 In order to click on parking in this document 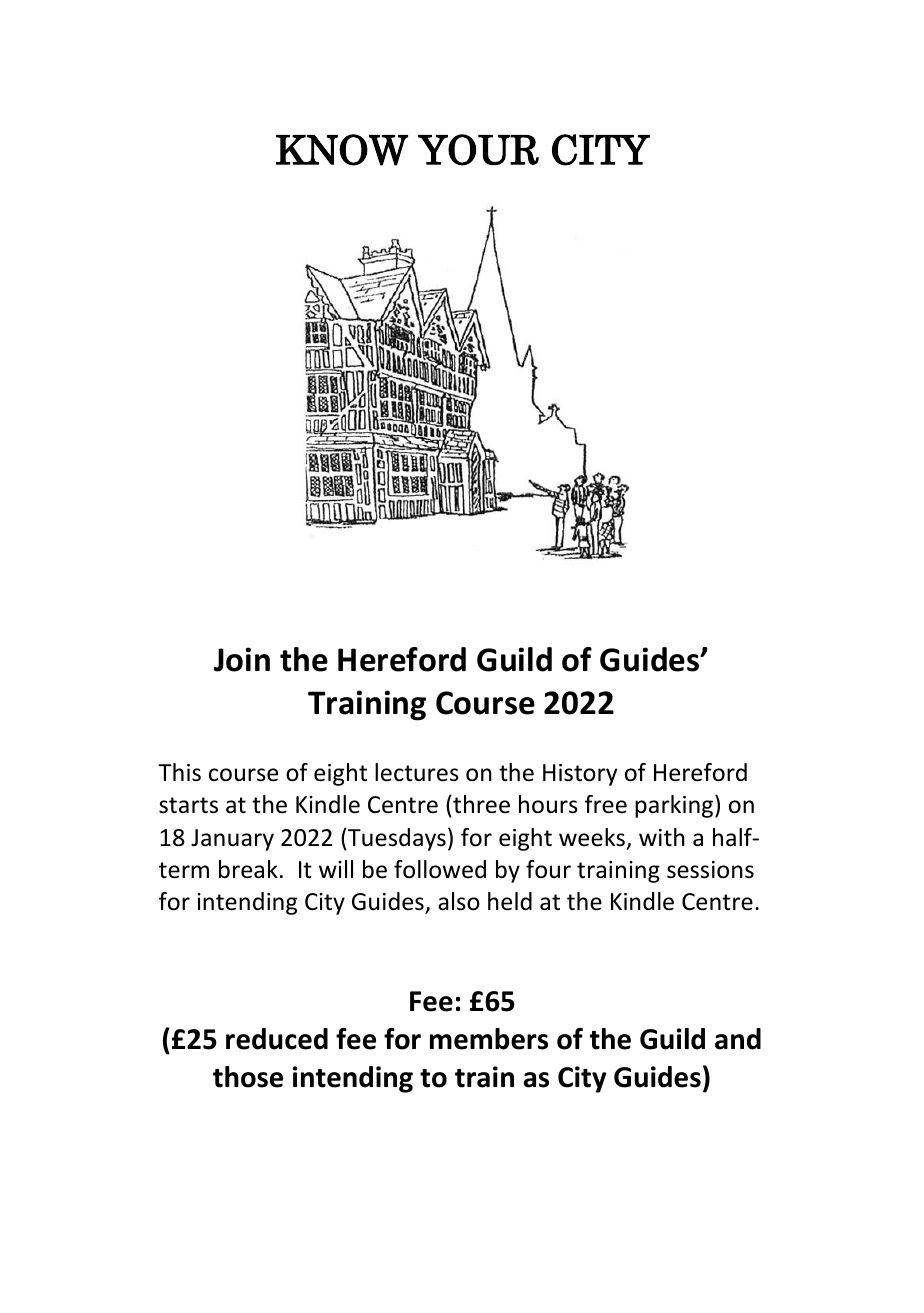, I will do `click(675, 806)`.
